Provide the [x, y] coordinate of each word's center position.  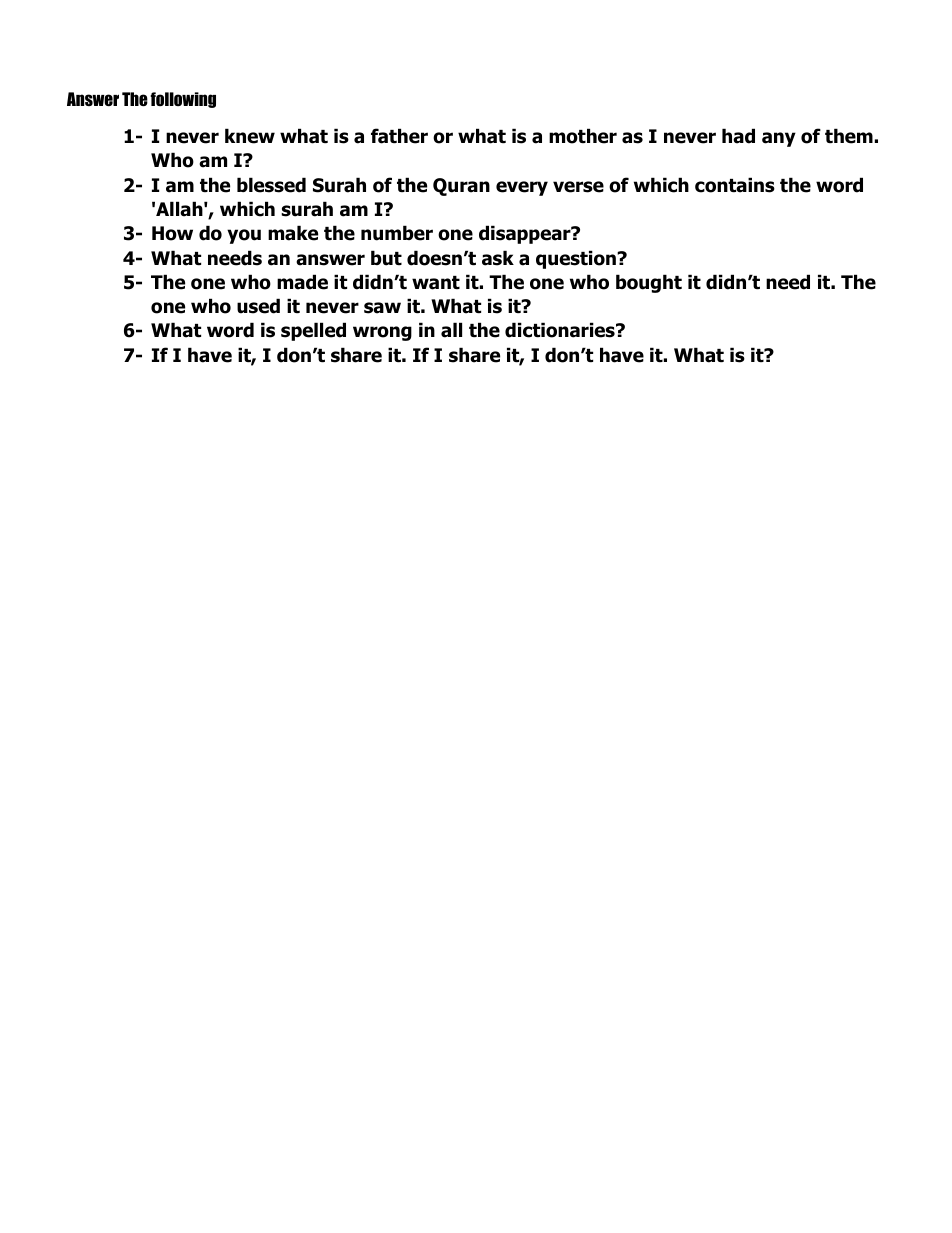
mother [583, 136]
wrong [382, 333]
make [293, 233]
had [738, 136]
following [183, 100]
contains [735, 185]
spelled [313, 331]
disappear [526, 234]
